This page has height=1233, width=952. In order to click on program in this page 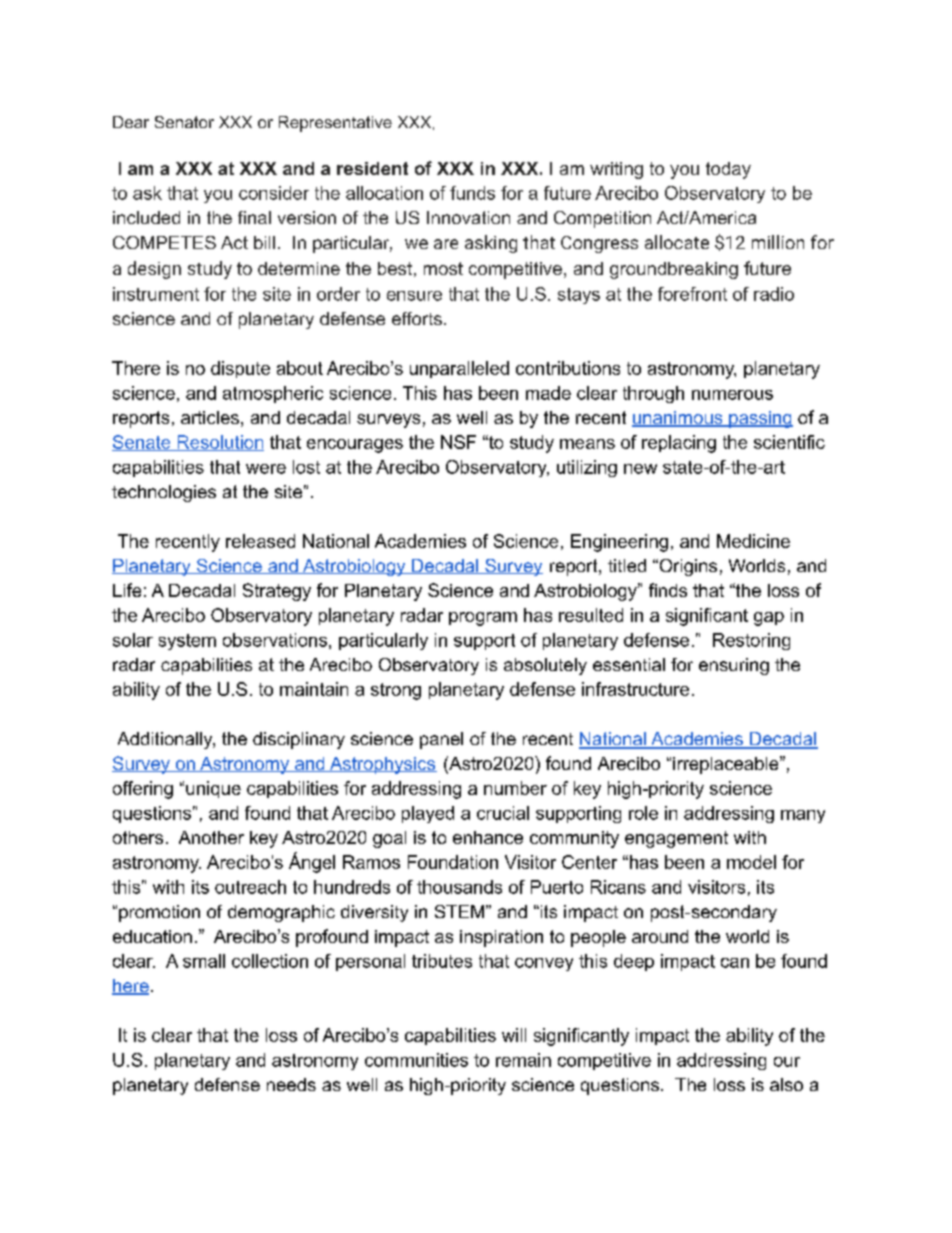, I will do `click(483, 619)`.
